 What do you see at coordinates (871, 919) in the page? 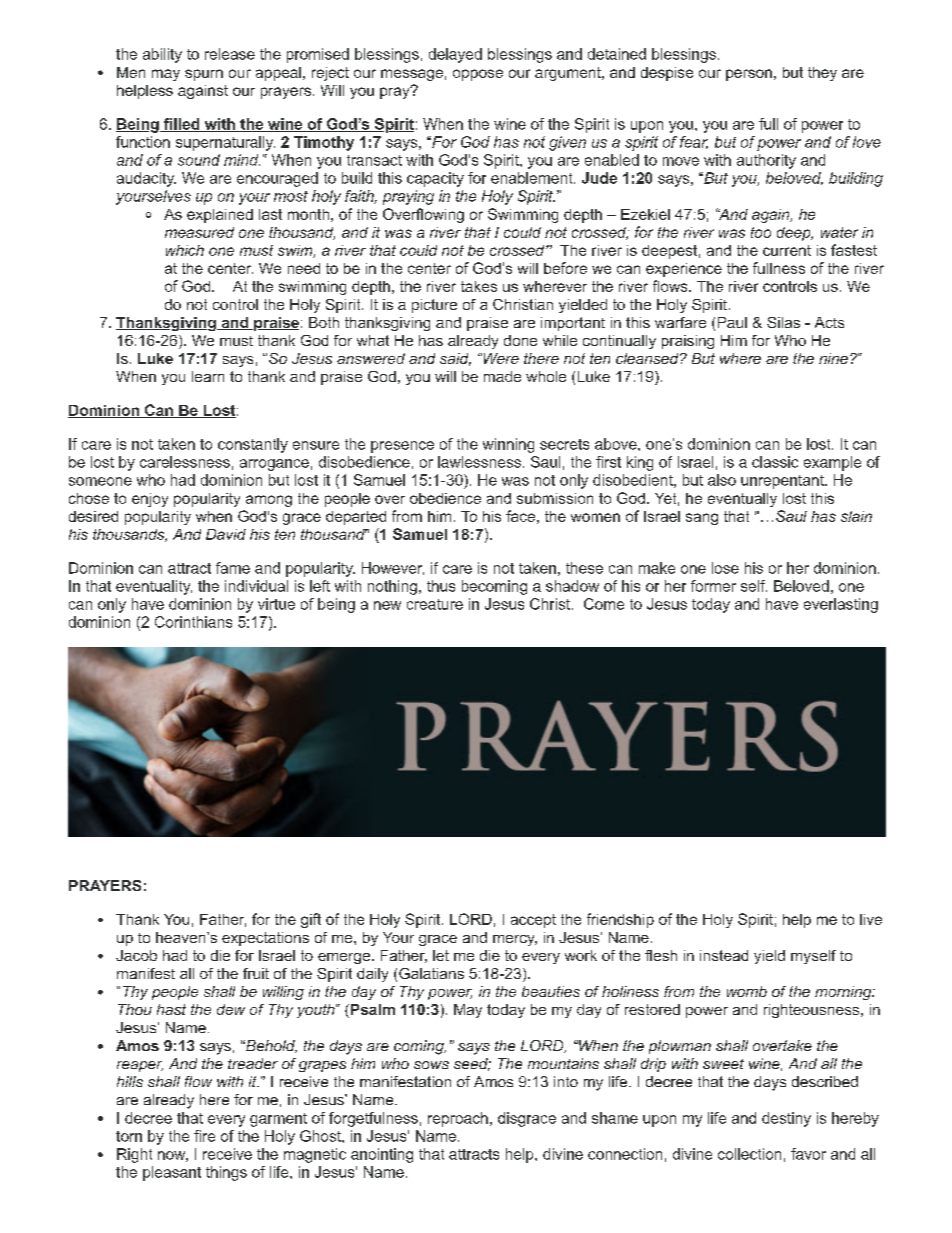
I see `live` at bounding box center [871, 919].
